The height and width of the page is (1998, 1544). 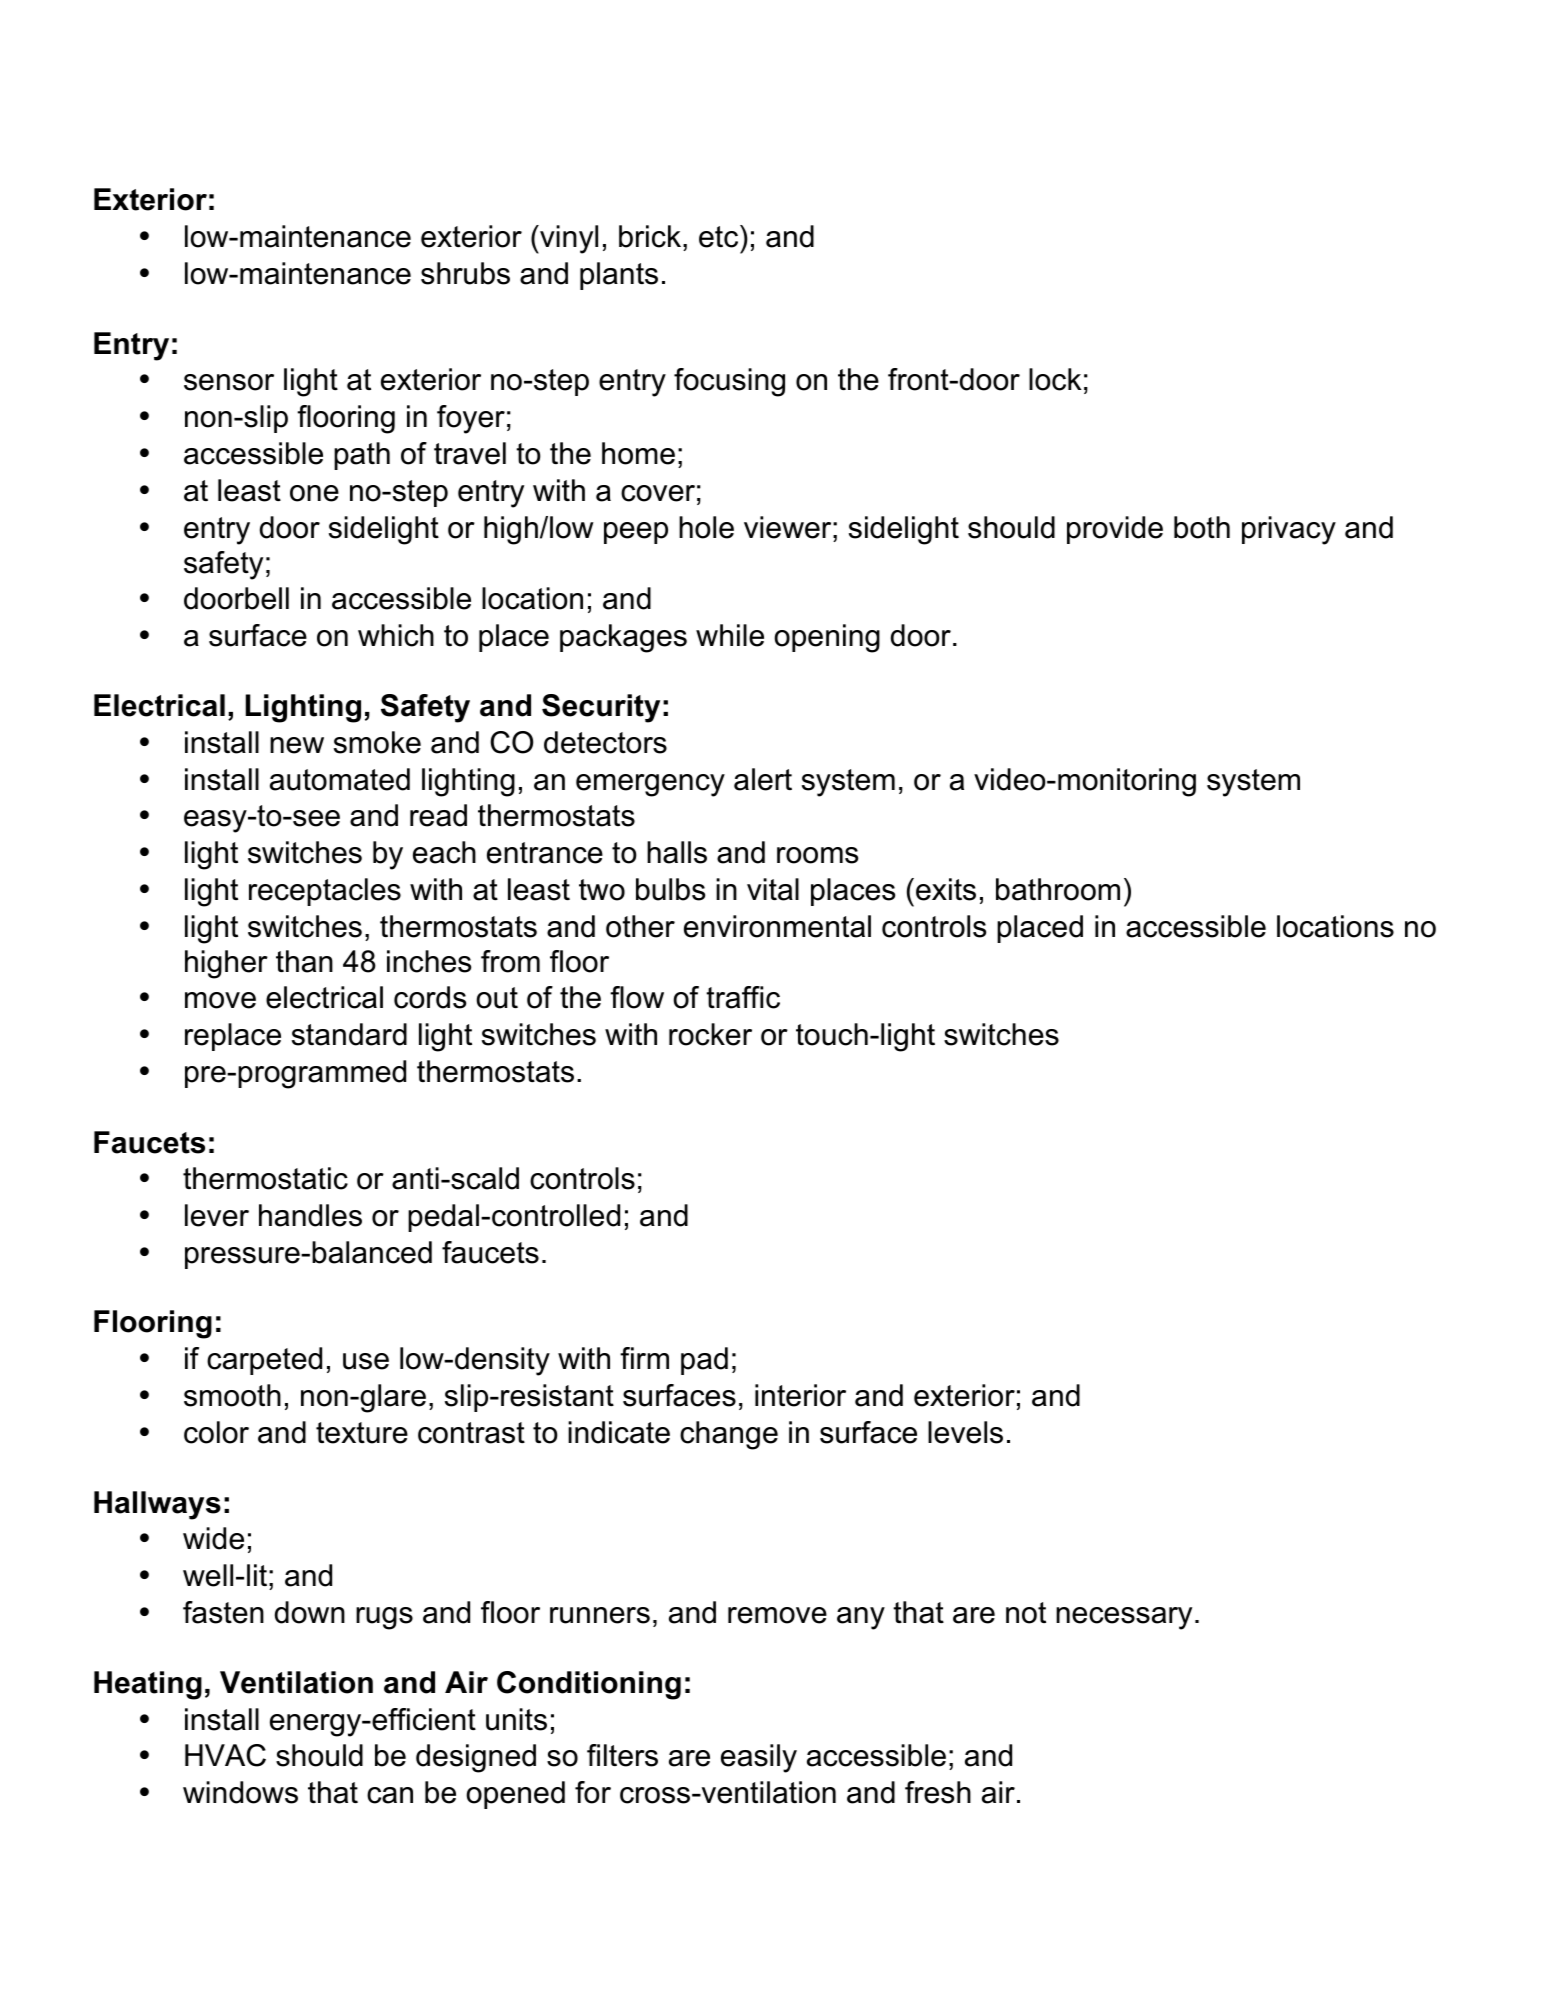 I want to click on bathroom, so click(x=1058, y=889).
